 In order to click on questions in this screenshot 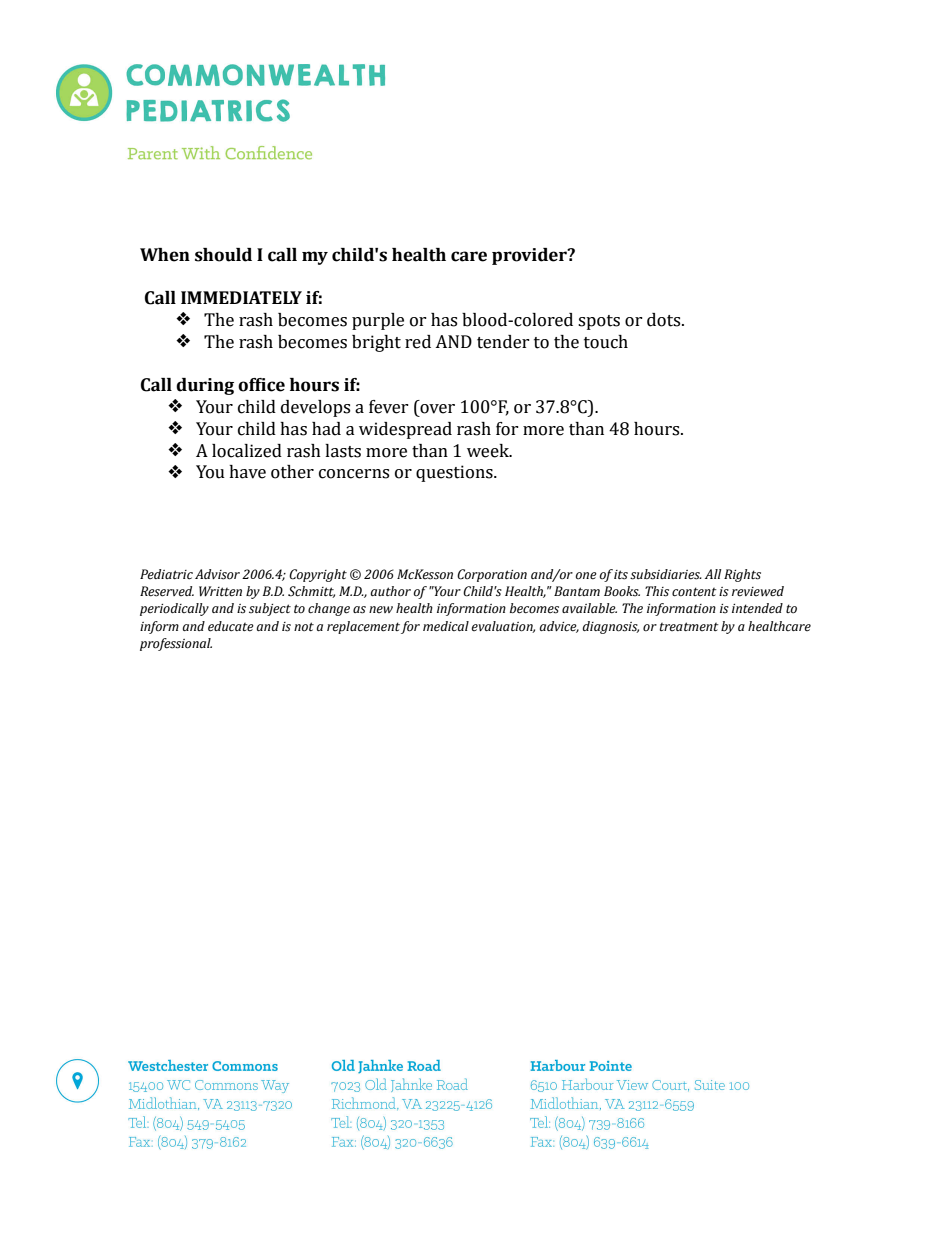, I will do `click(455, 473)`.
